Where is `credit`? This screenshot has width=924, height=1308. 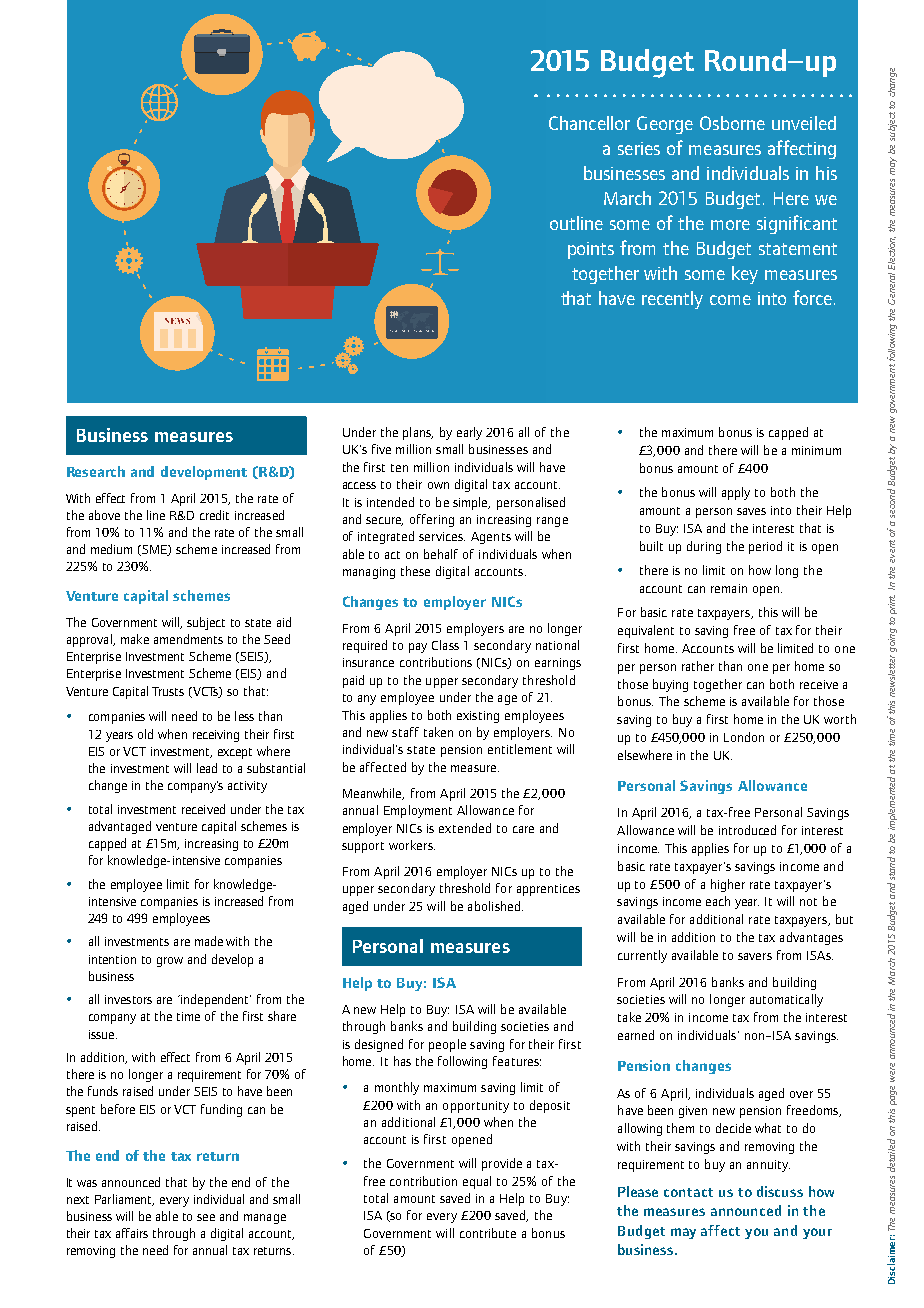 credit is located at coordinates (214, 515).
